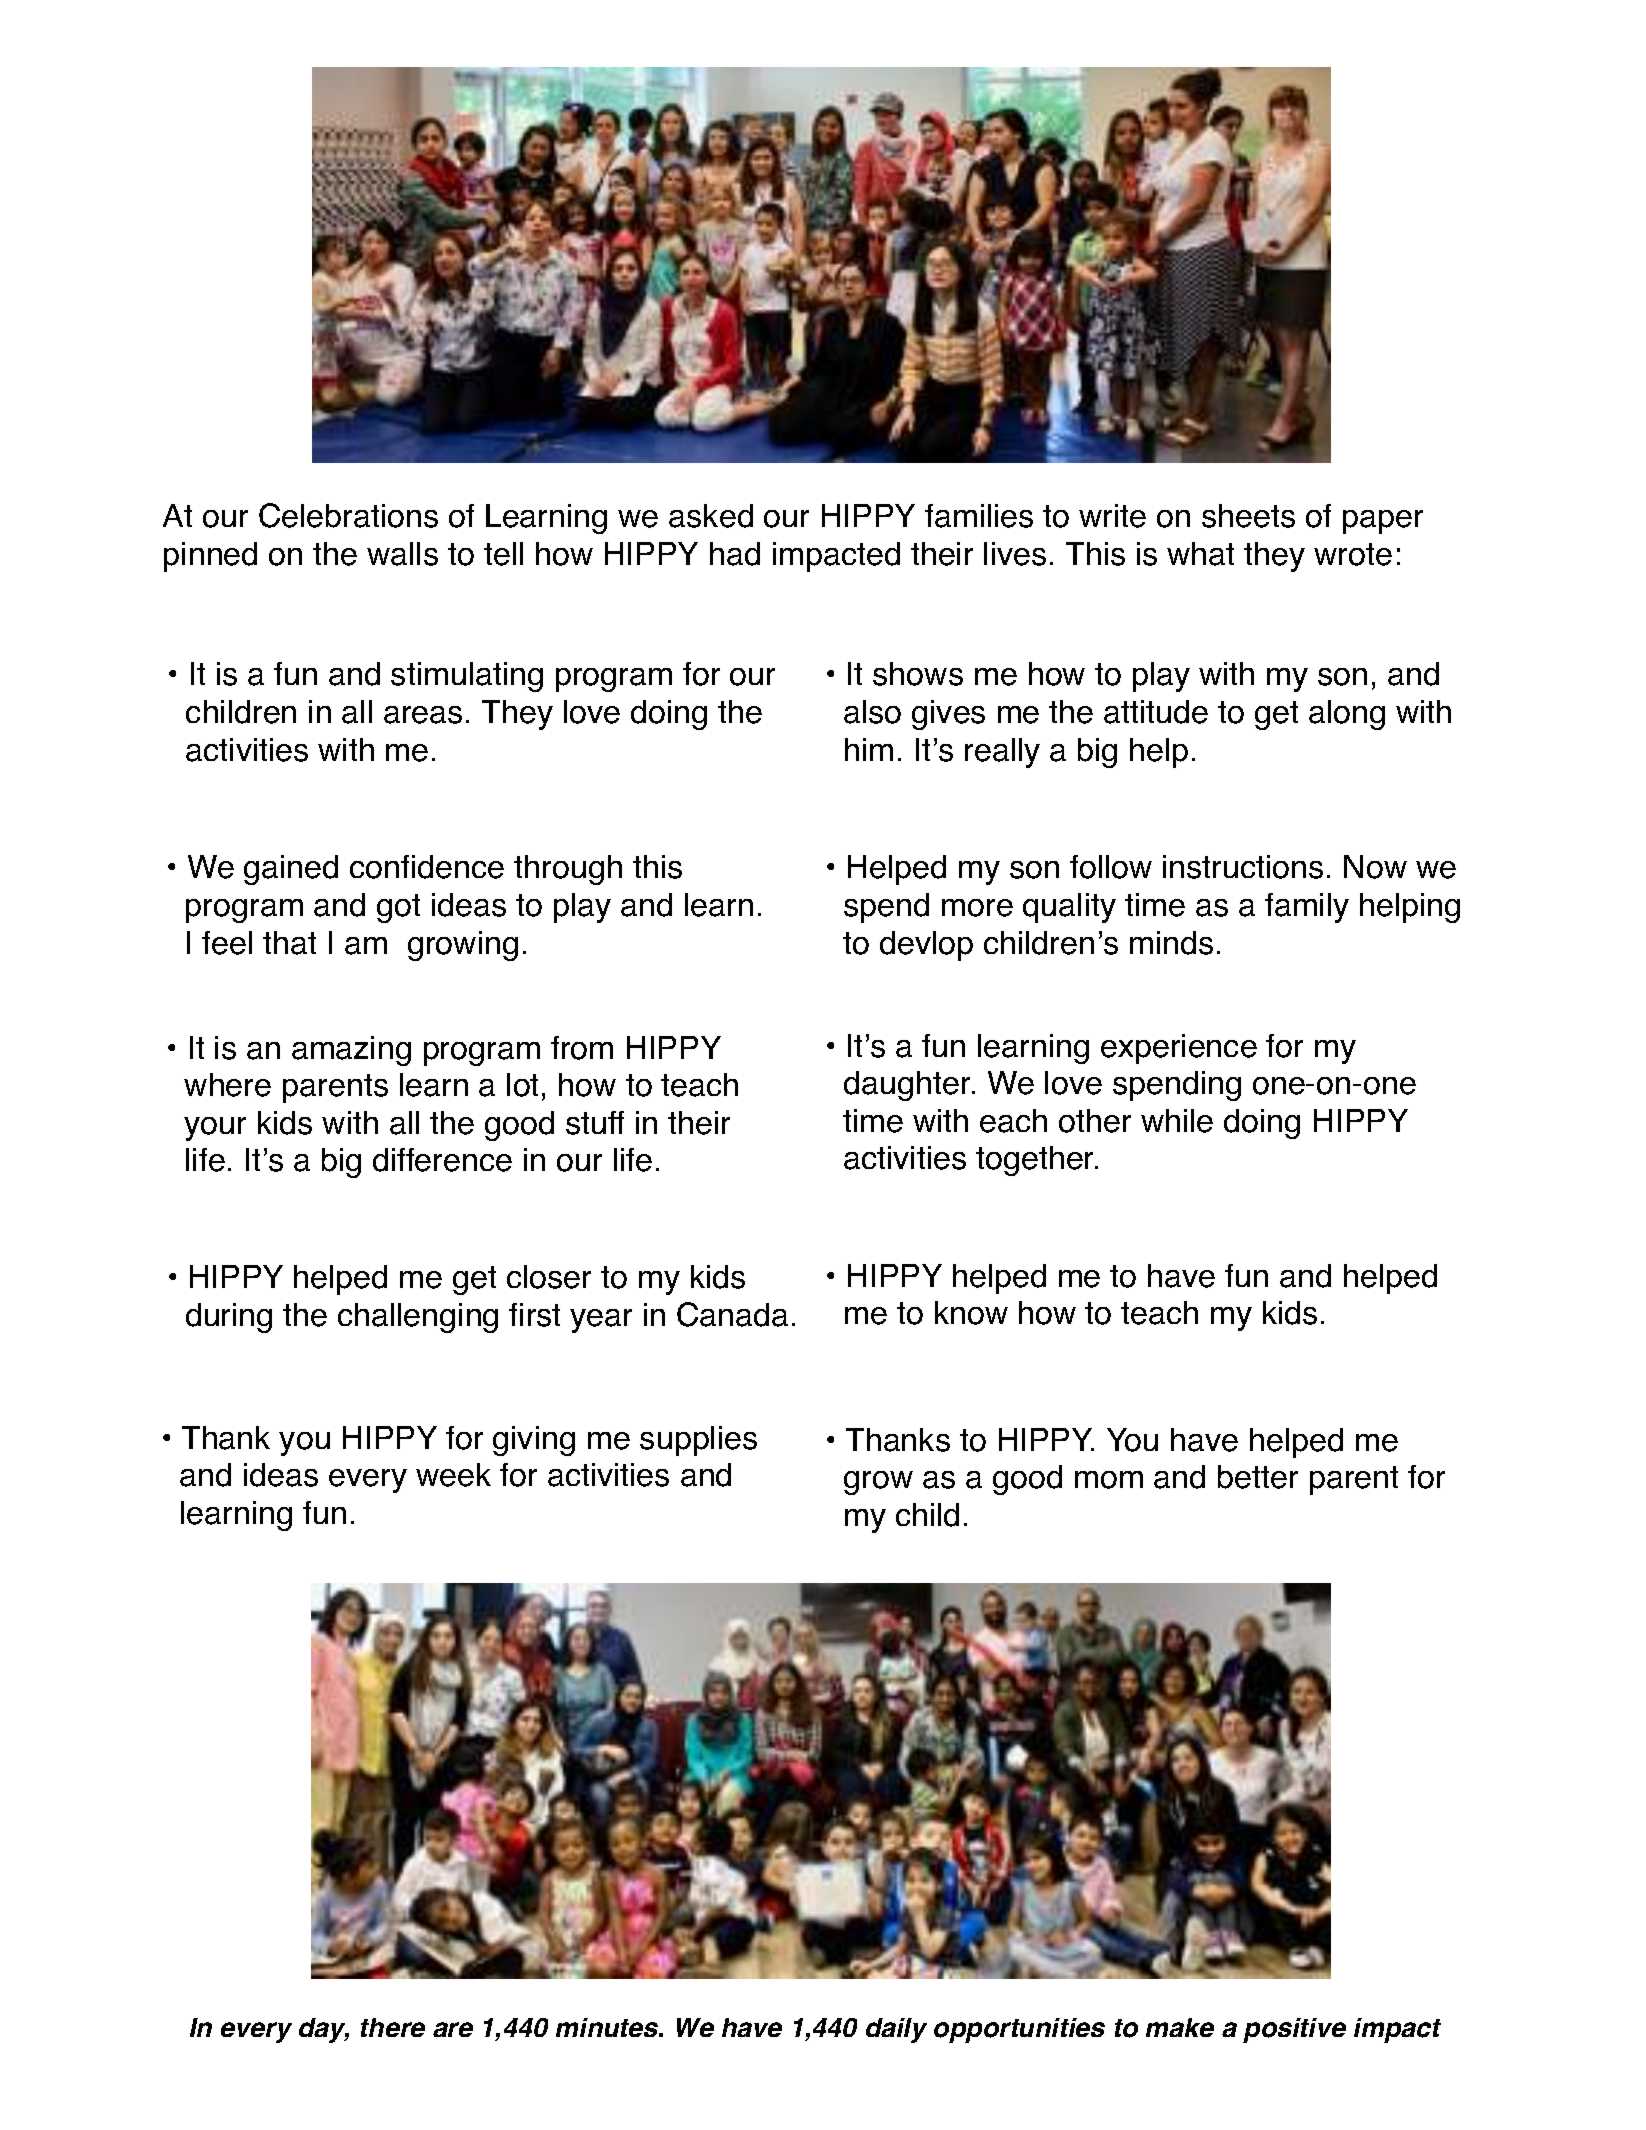 Image resolution: width=1646 pixels, height=2130 pixels. Describe the element at coordinates (896, 2030) in the page. I see `daily` at that location.
